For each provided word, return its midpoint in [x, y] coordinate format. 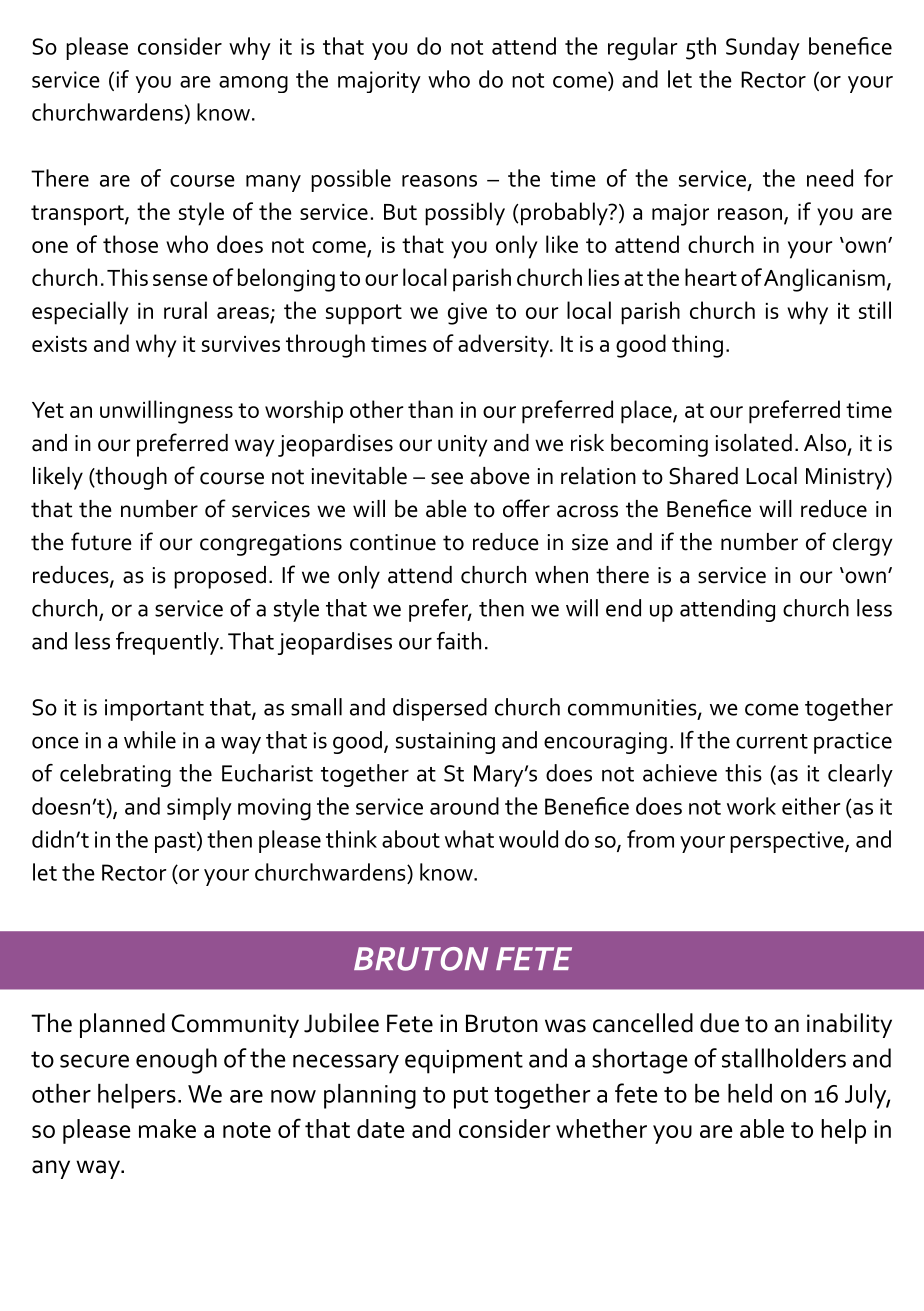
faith [459, 641]
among [253, 84]
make [167, 1128]
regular [642, 49]
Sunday [763, 48]
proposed [220, 577]
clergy [863, 544]
